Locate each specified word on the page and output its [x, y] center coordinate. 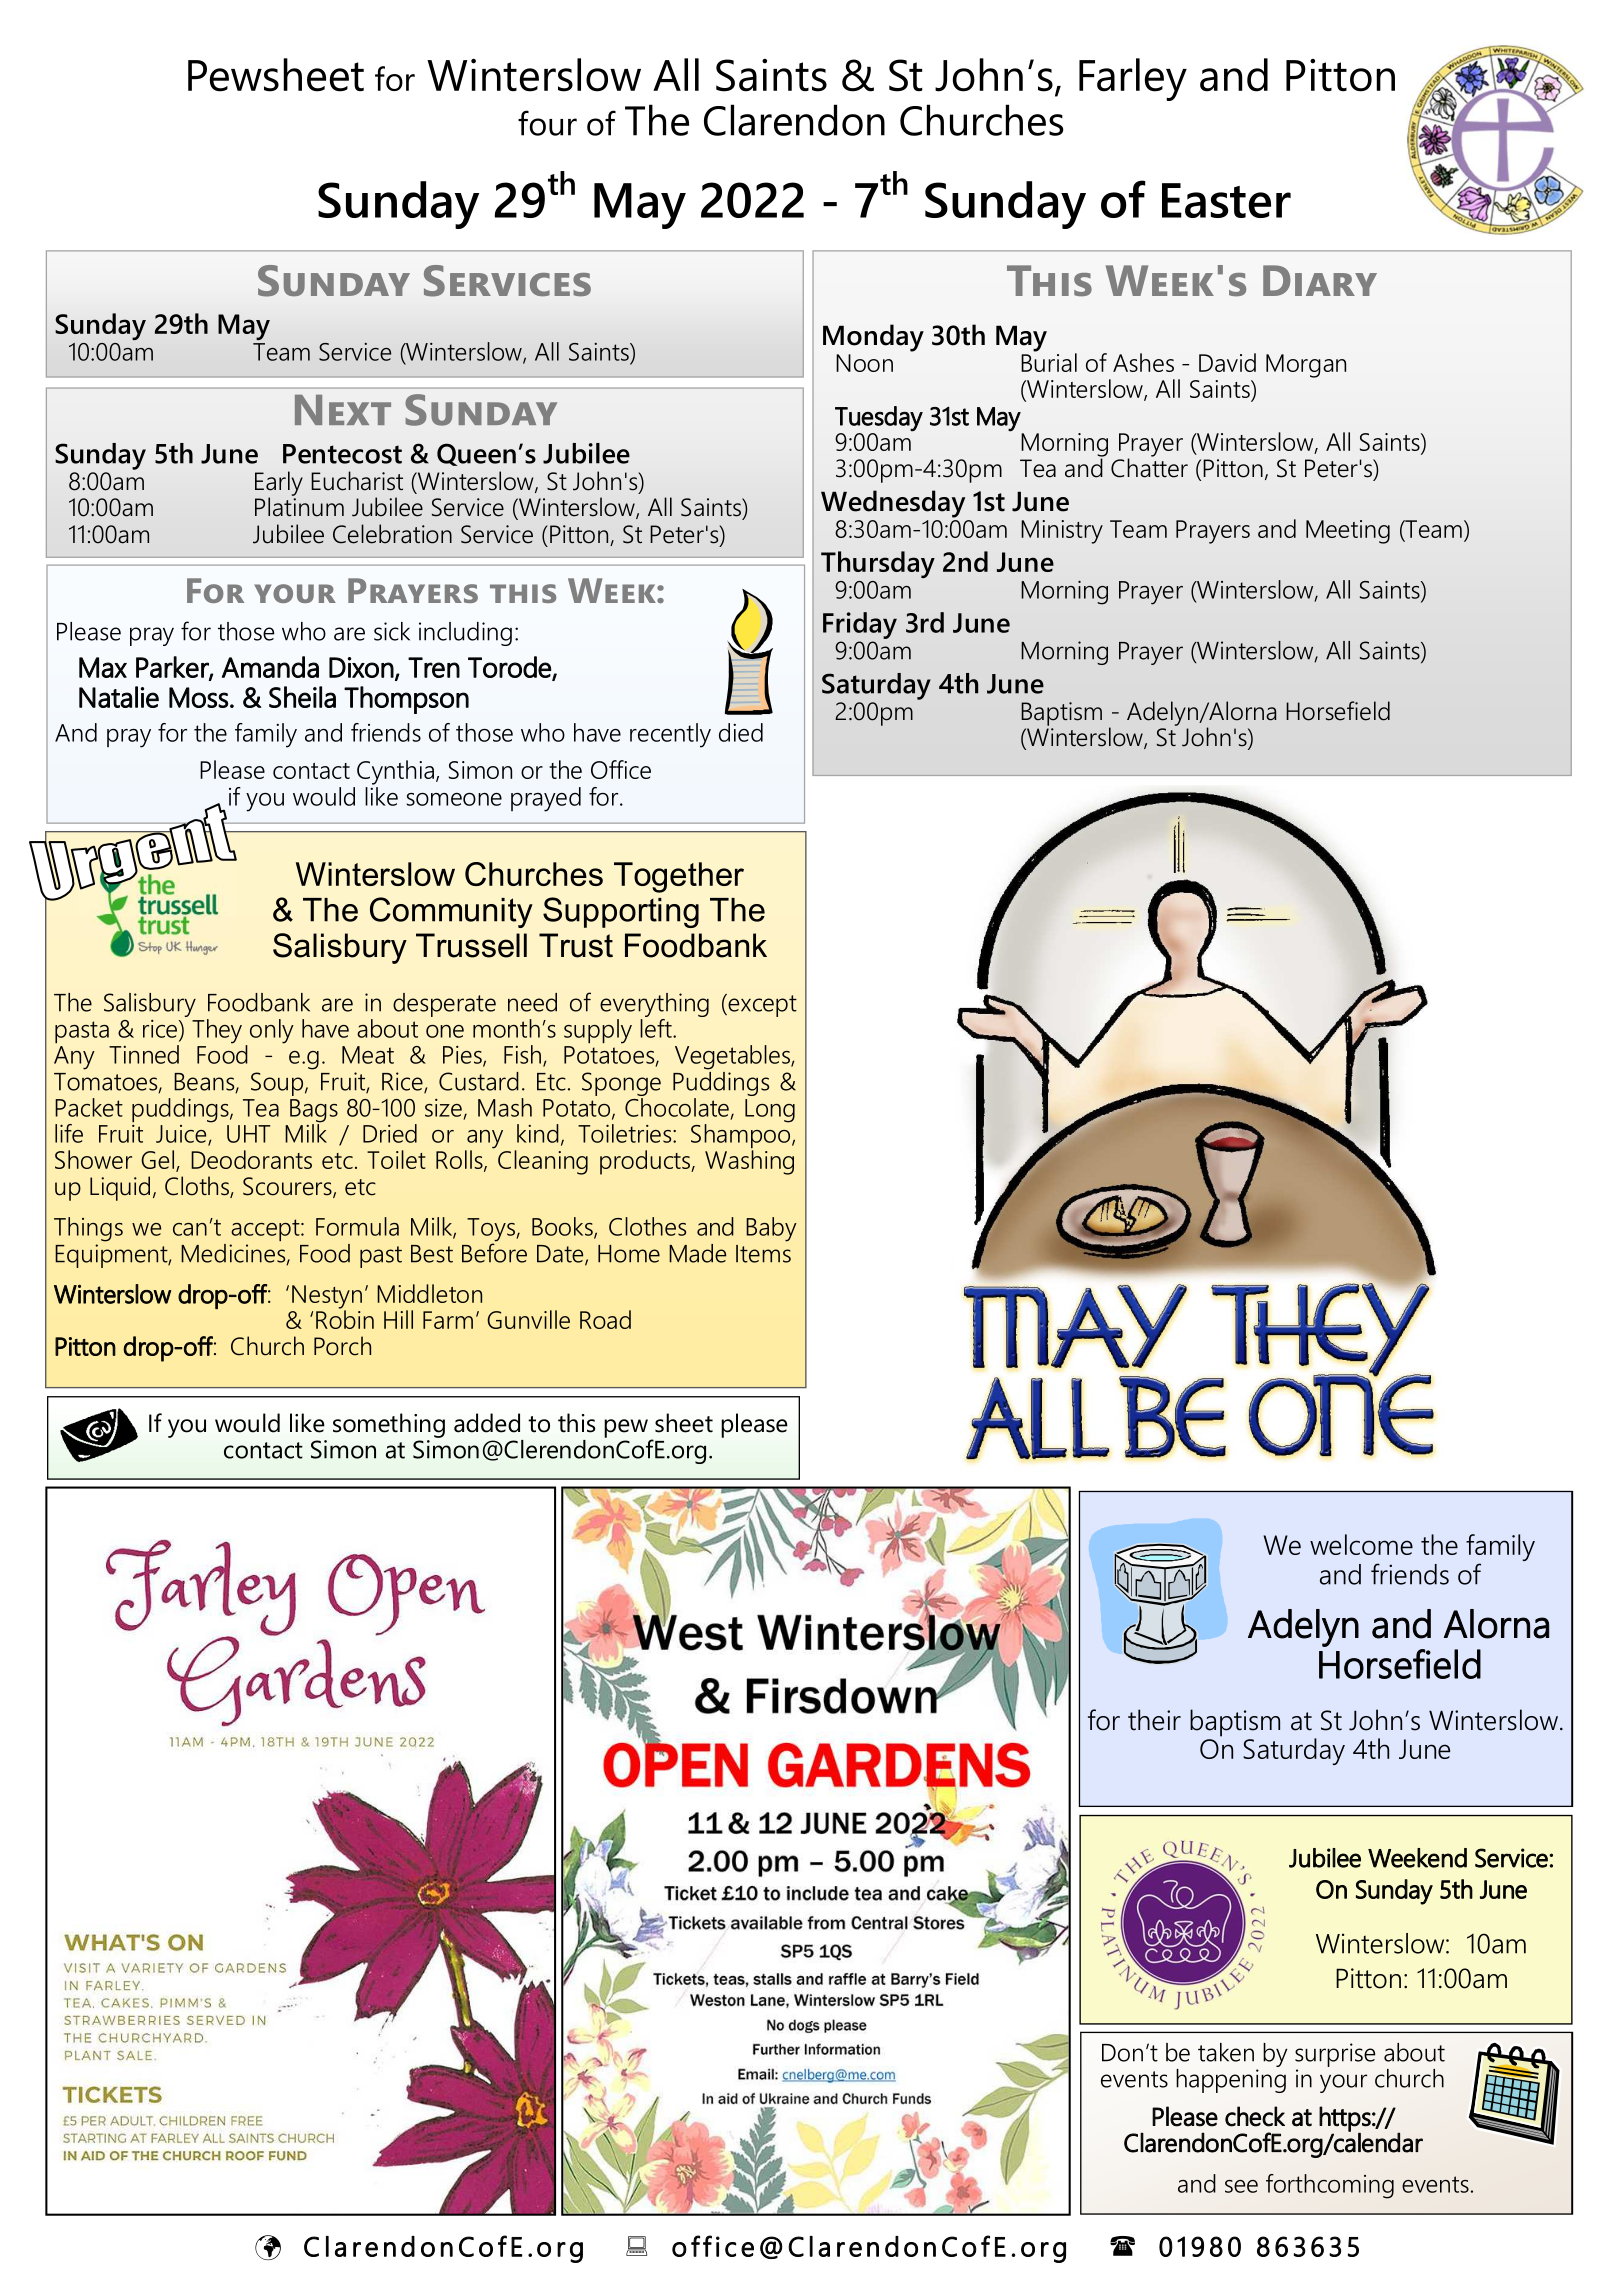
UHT [248, 1134]
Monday [873, 338]
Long [770, 1111]
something [389, 1425]
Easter [1226, 200]
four [547, 123]
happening [1231, 2079]
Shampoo [742, 1136]
